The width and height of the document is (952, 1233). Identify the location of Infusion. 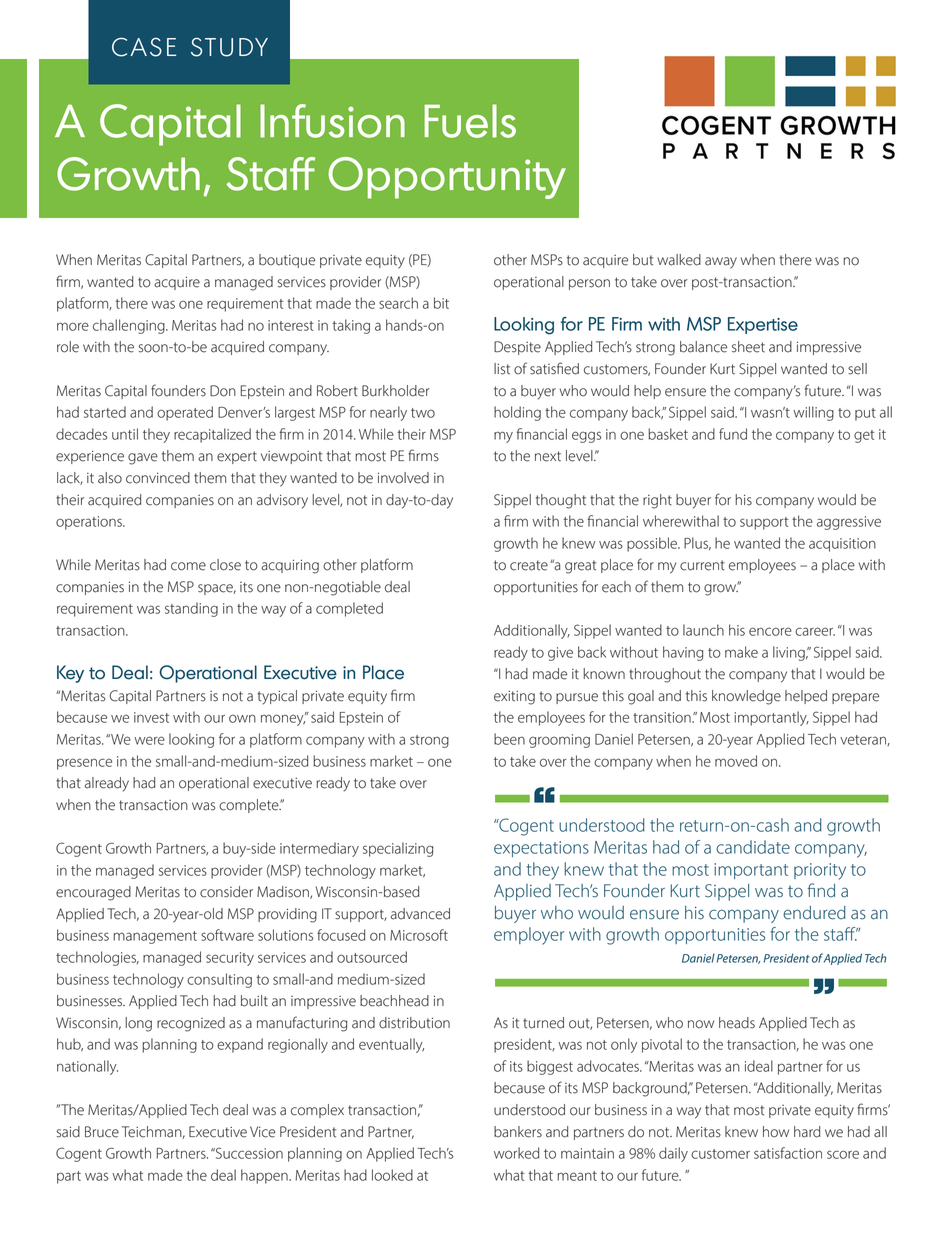
(332, 121).
